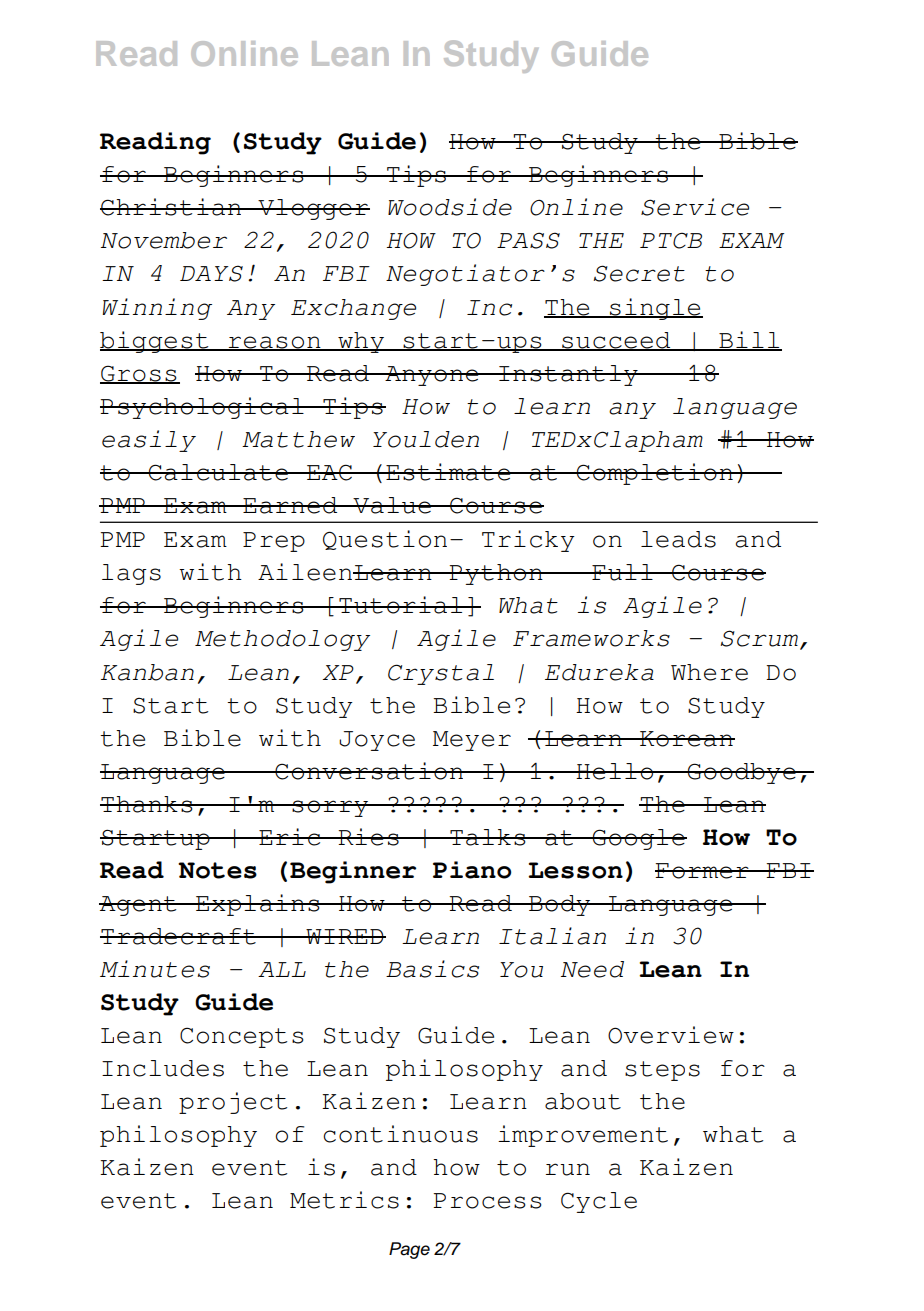  Describe the element at coordinates (147, 672) in the screenshot. I see `Kanban` at that location.
